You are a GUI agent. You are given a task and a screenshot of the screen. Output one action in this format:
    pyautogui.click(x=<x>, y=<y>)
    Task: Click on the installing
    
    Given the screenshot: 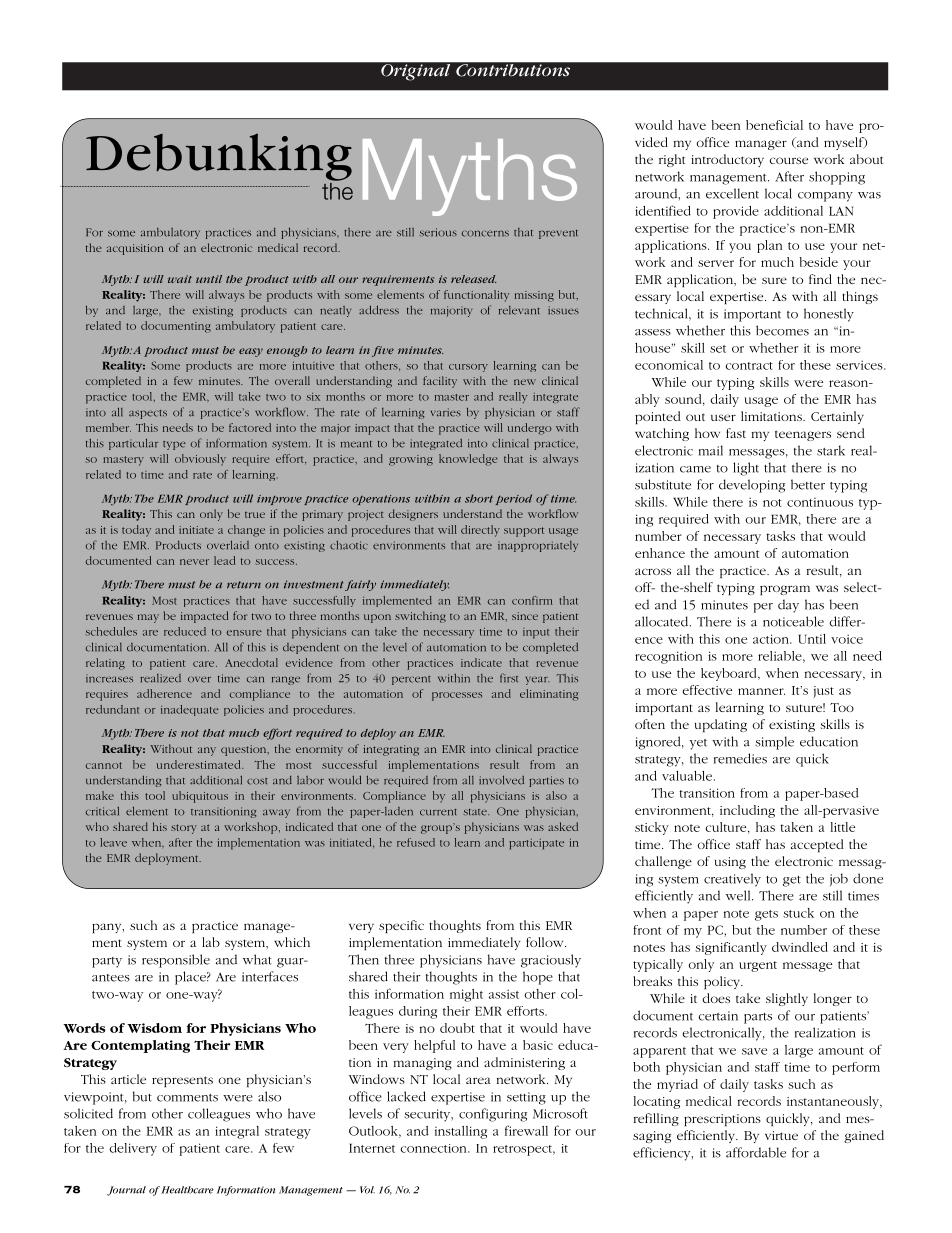 What is the action you would take?
    pyautogui.click(x=461, y=1132)
